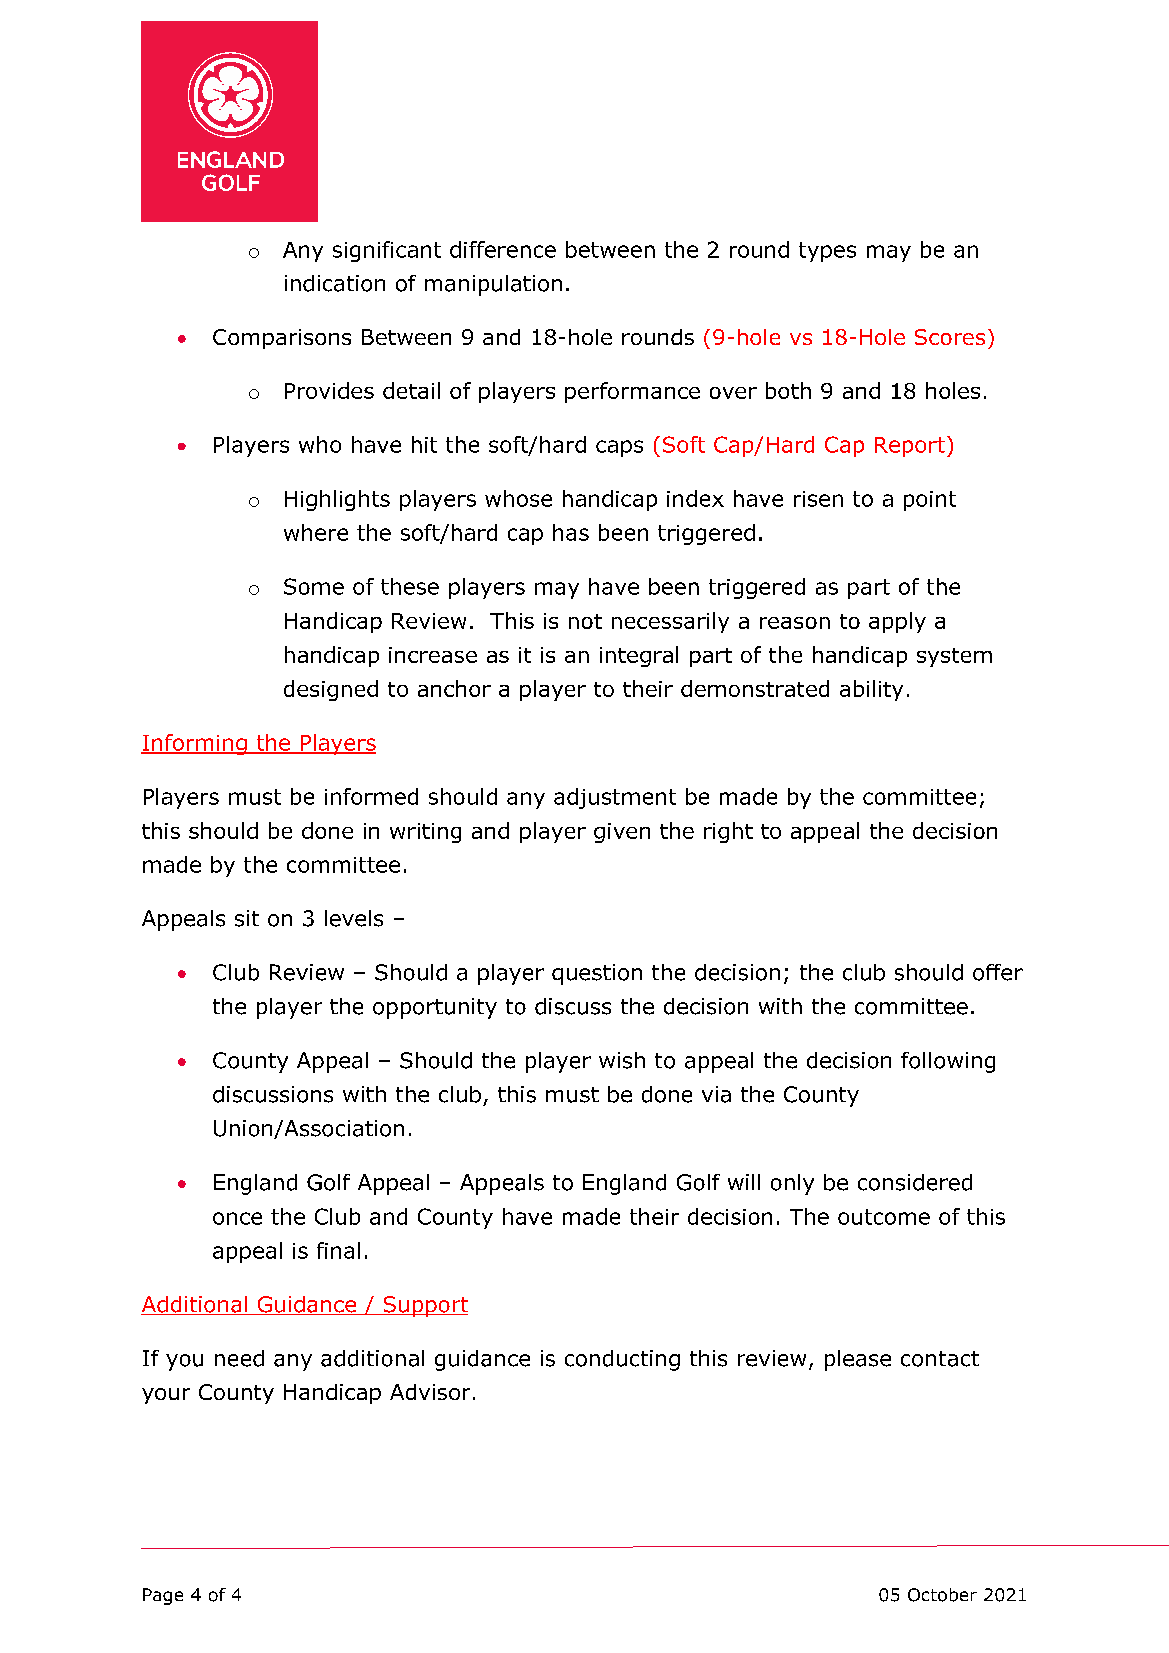 This document has height=1653, width=1169. I want to click on question, so click(597, 974).
